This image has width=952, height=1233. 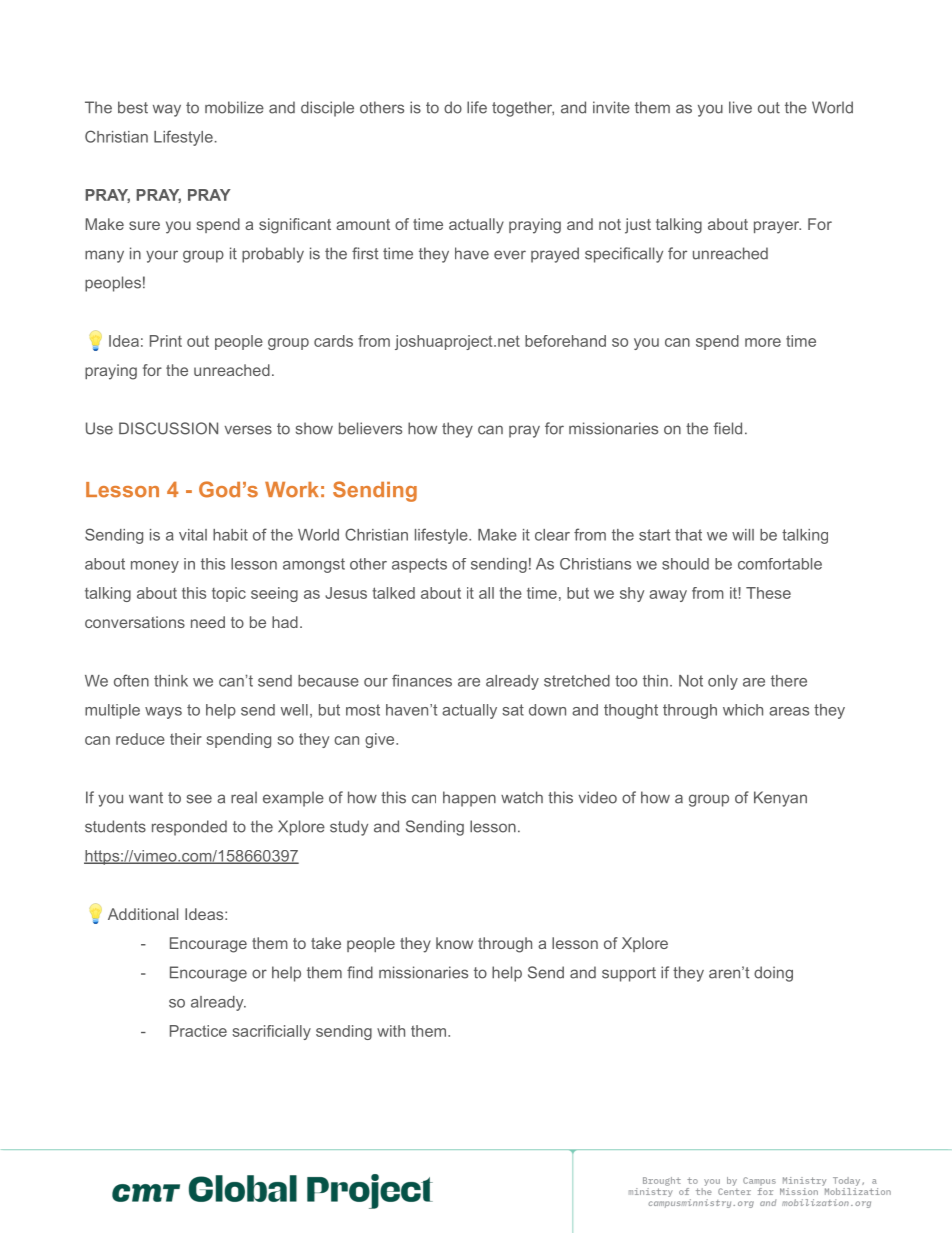 I want to click on live, so click(x=740, y=107).
